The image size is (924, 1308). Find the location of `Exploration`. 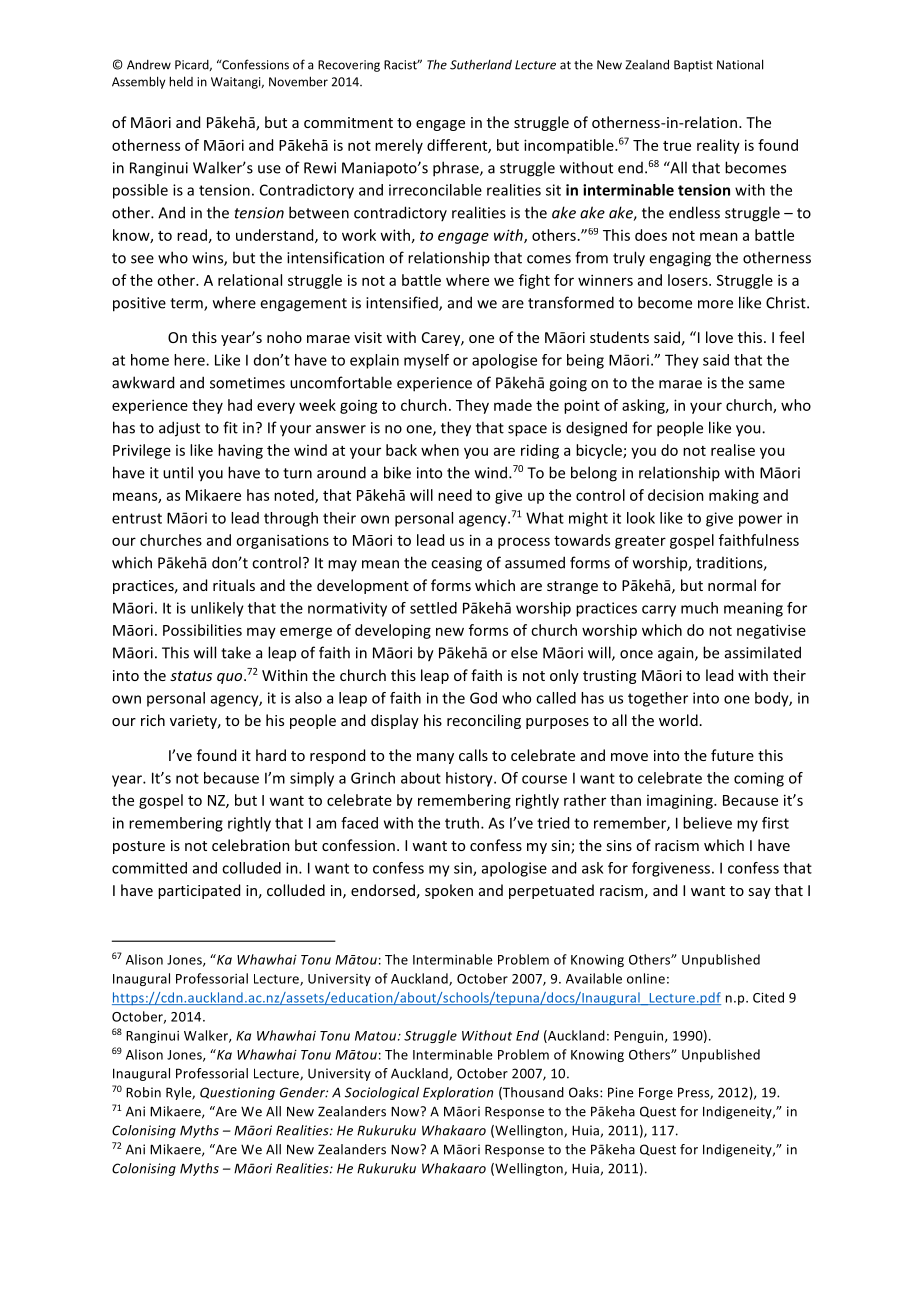

Exploration is located at coordinates (458, 1093).
